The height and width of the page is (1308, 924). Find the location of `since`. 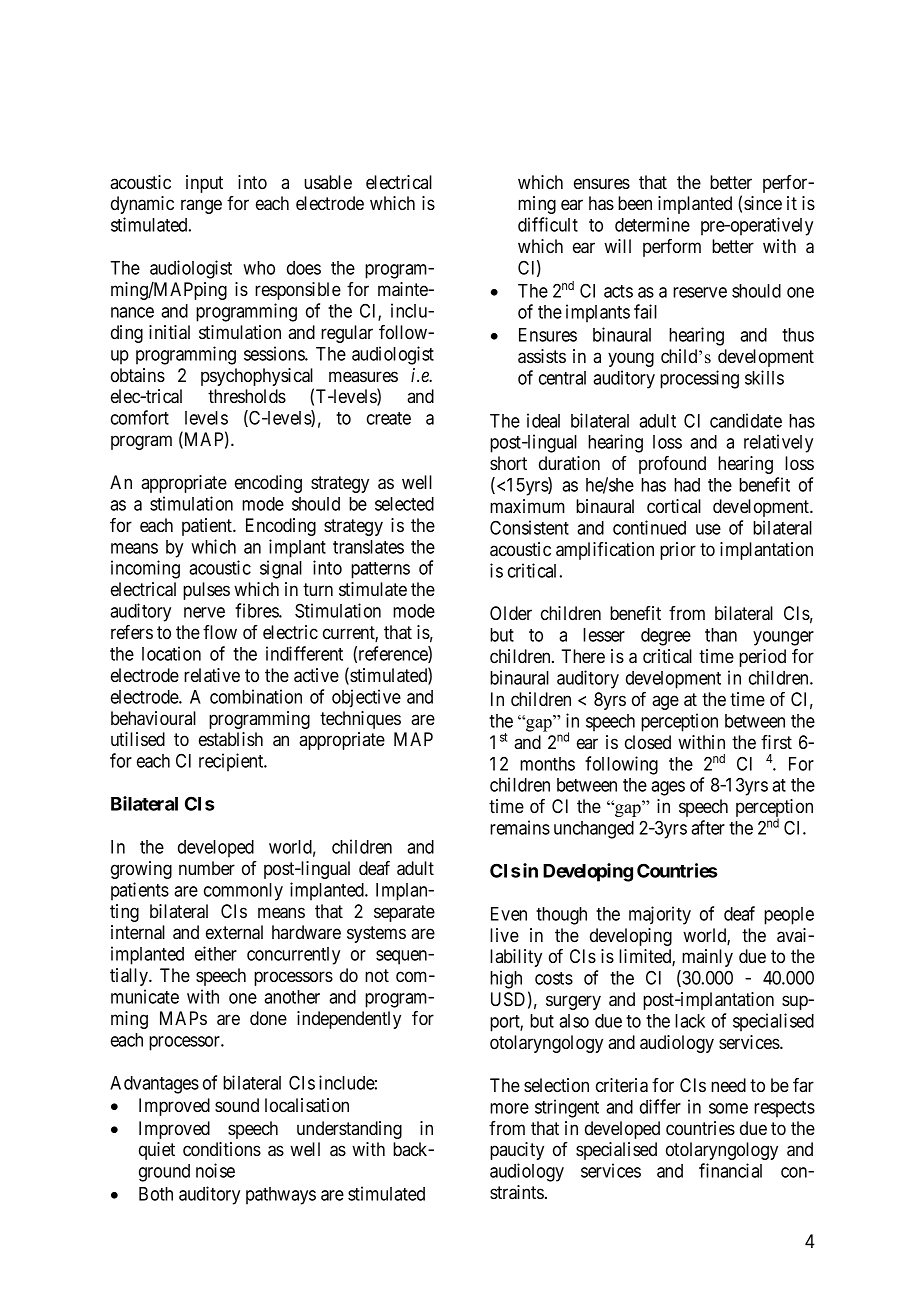

since is located at coordinates (763, 203).
